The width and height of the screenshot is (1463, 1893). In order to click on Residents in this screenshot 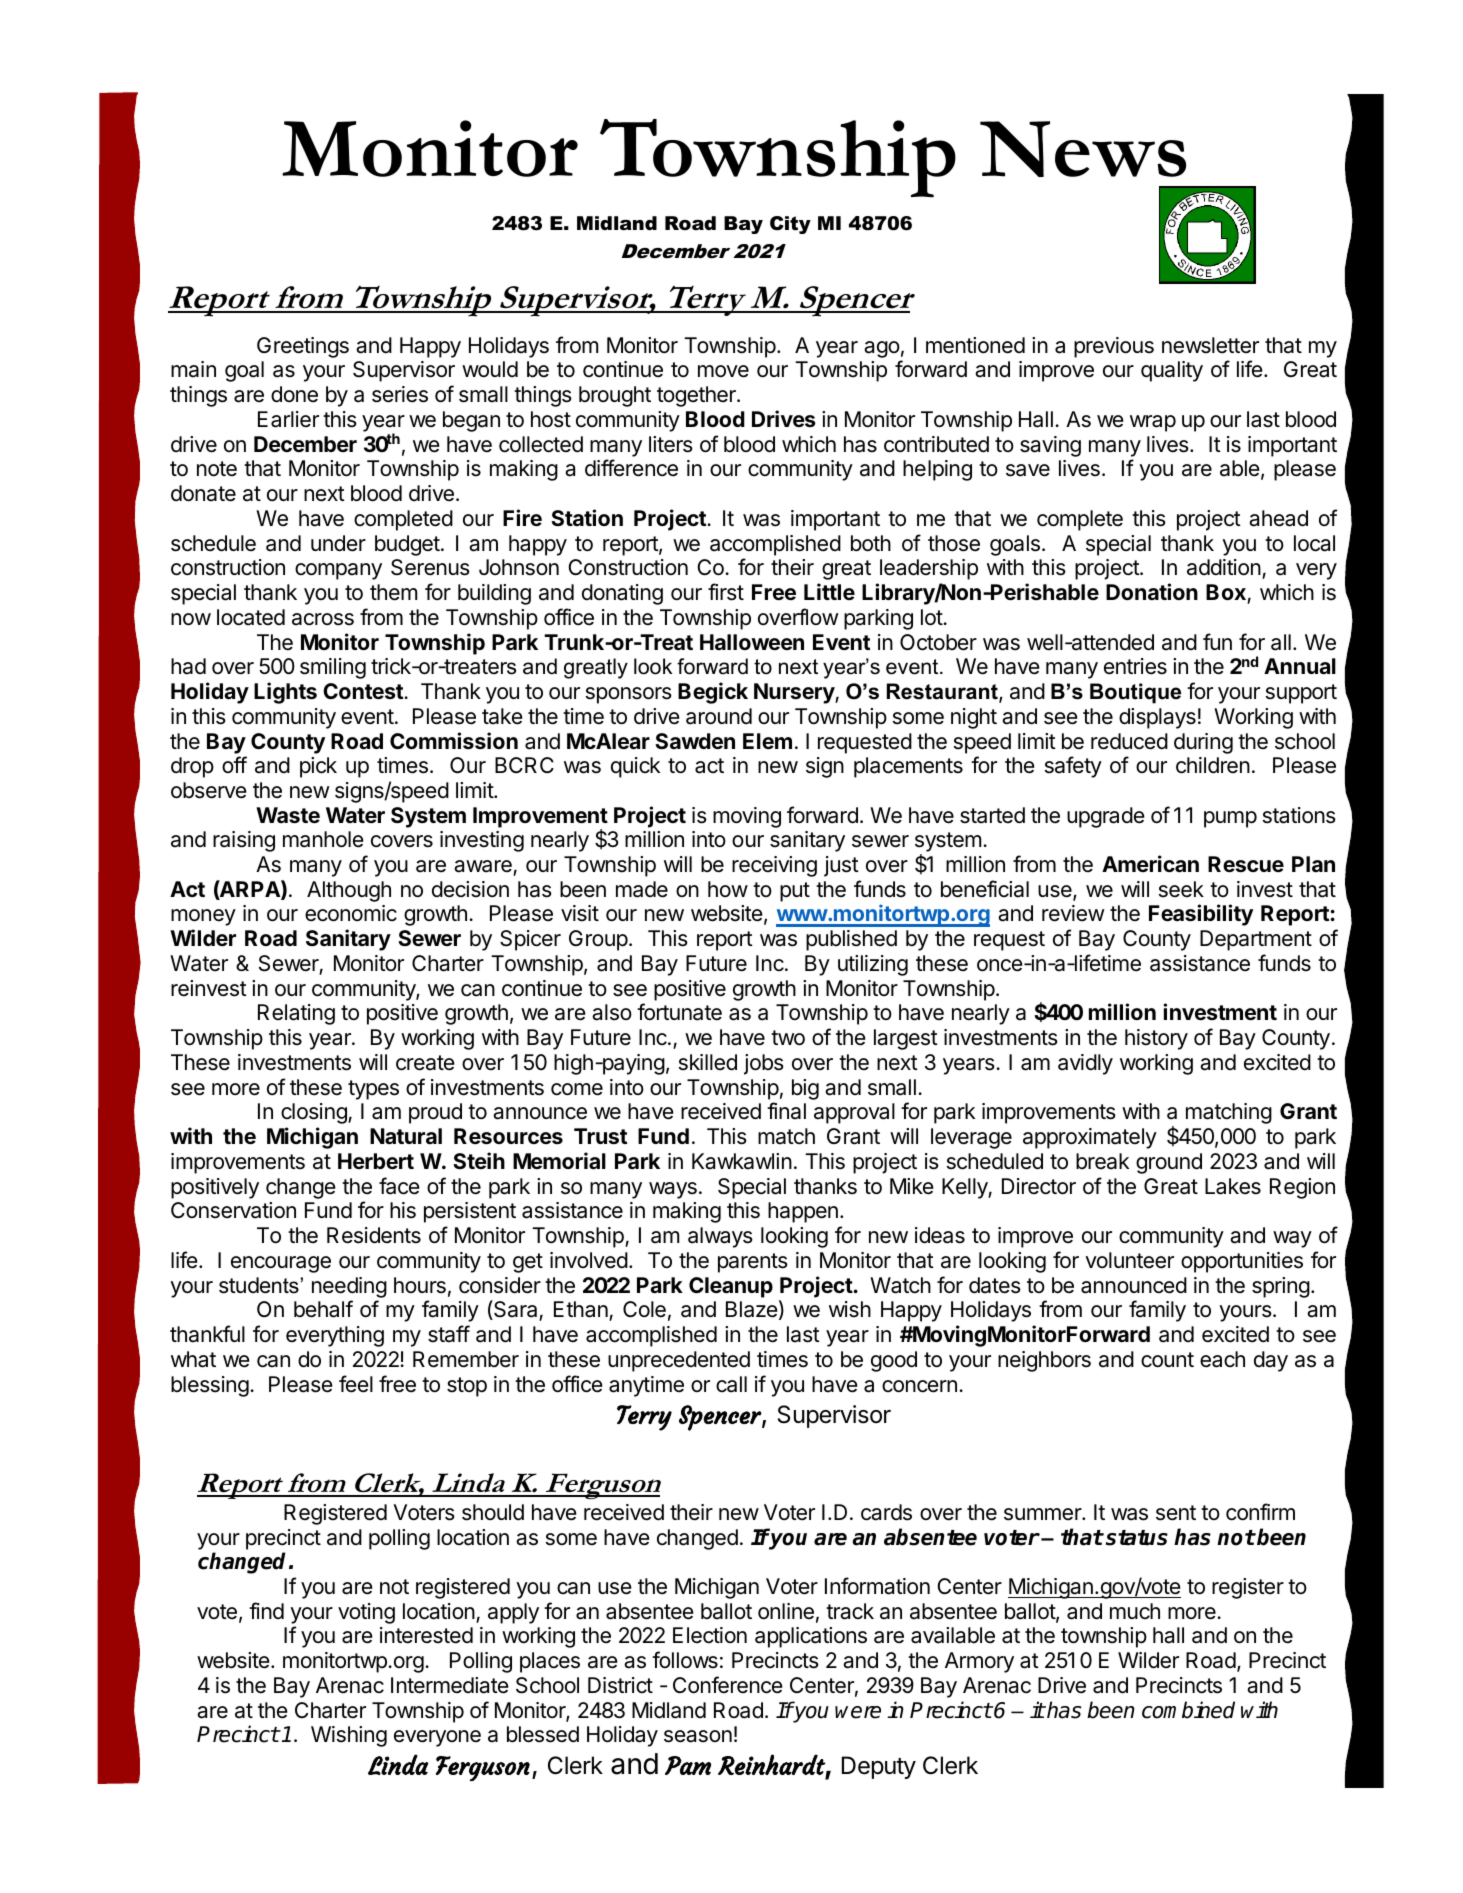, I will do `click(374, 1235)`.
